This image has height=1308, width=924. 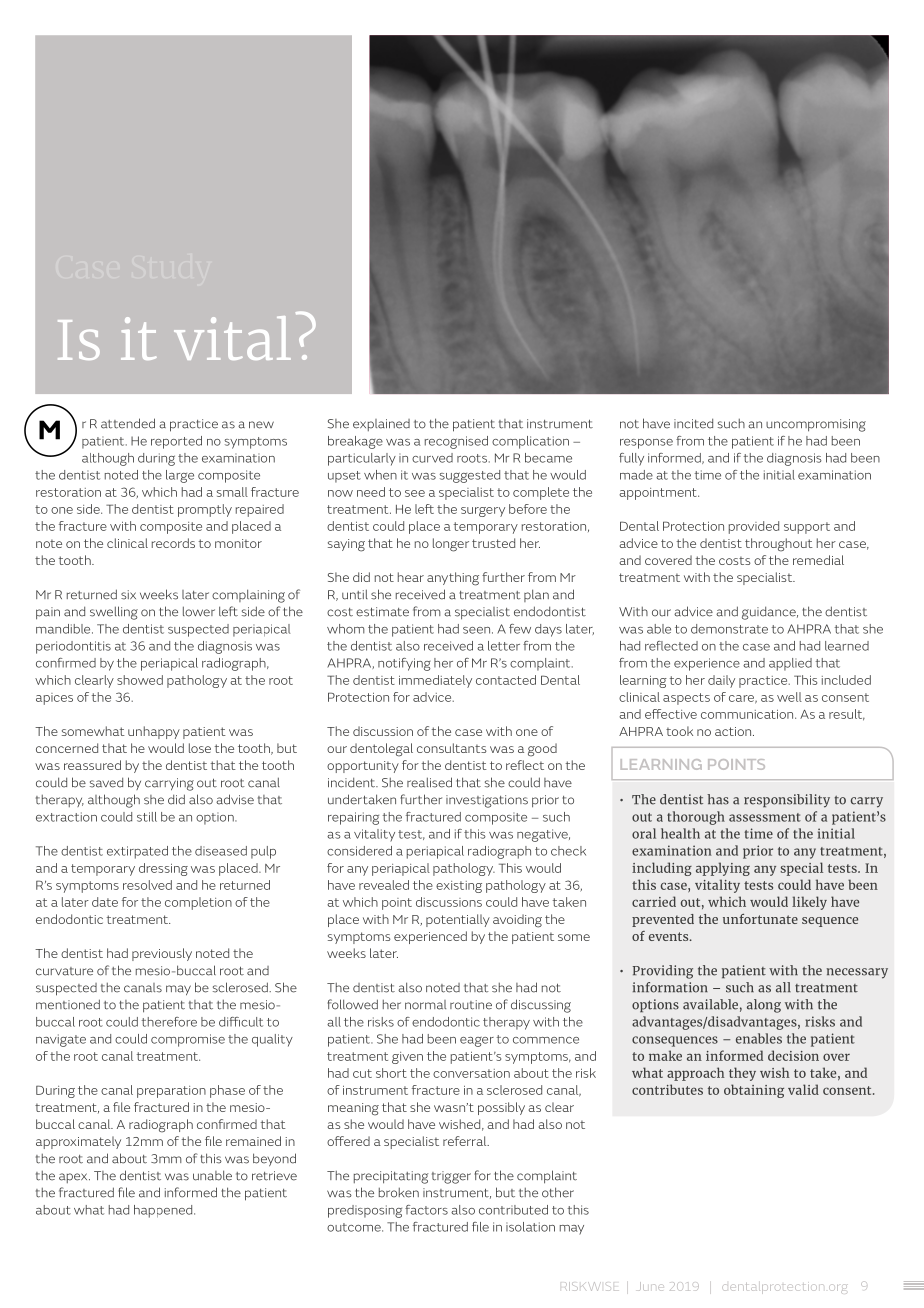 I want to click on recognised, so click(x=456, y=442).
